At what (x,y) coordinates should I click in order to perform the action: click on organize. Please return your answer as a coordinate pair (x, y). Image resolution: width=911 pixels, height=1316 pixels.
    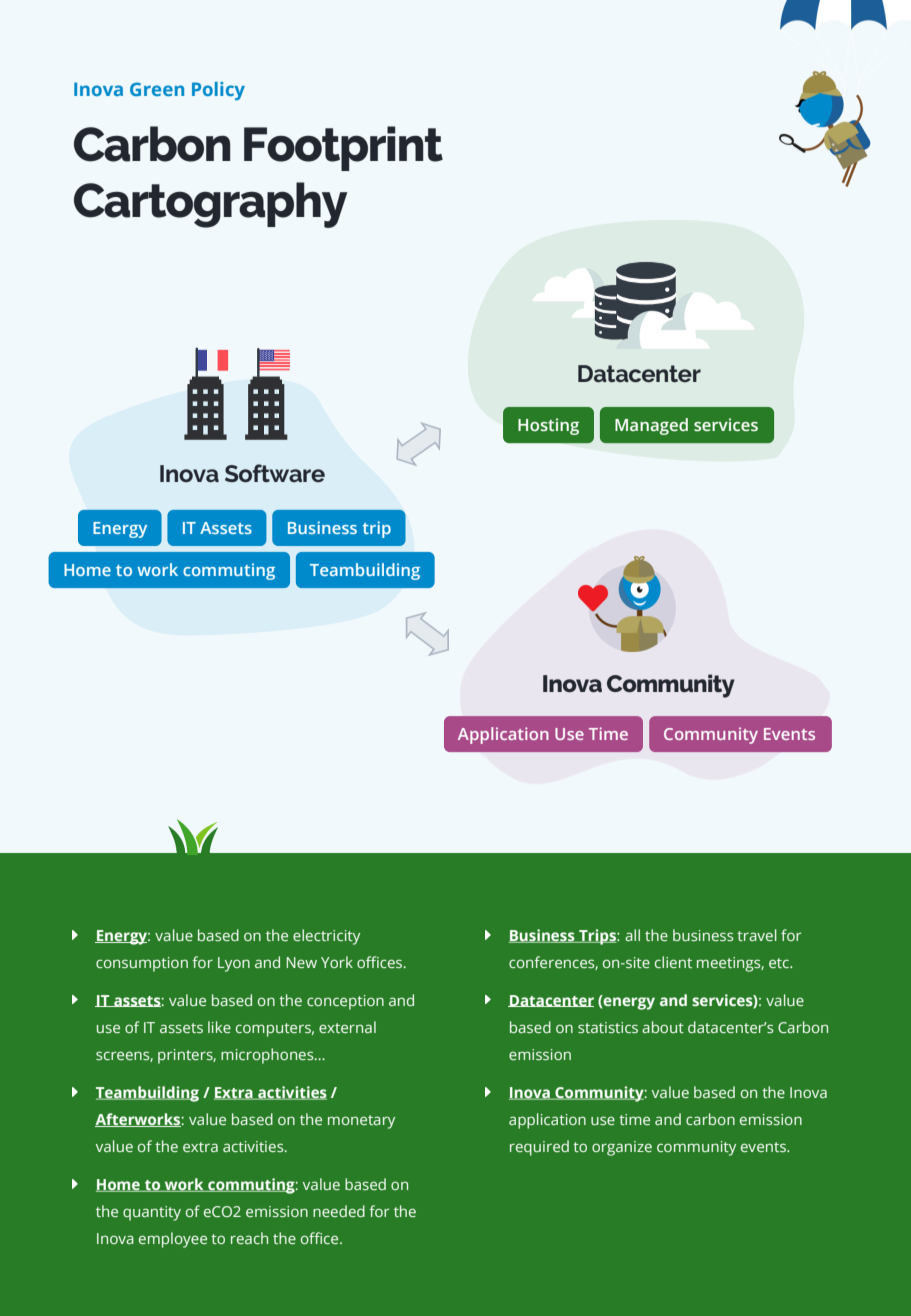
    Looking at the image, I should click on (622, 1148).
